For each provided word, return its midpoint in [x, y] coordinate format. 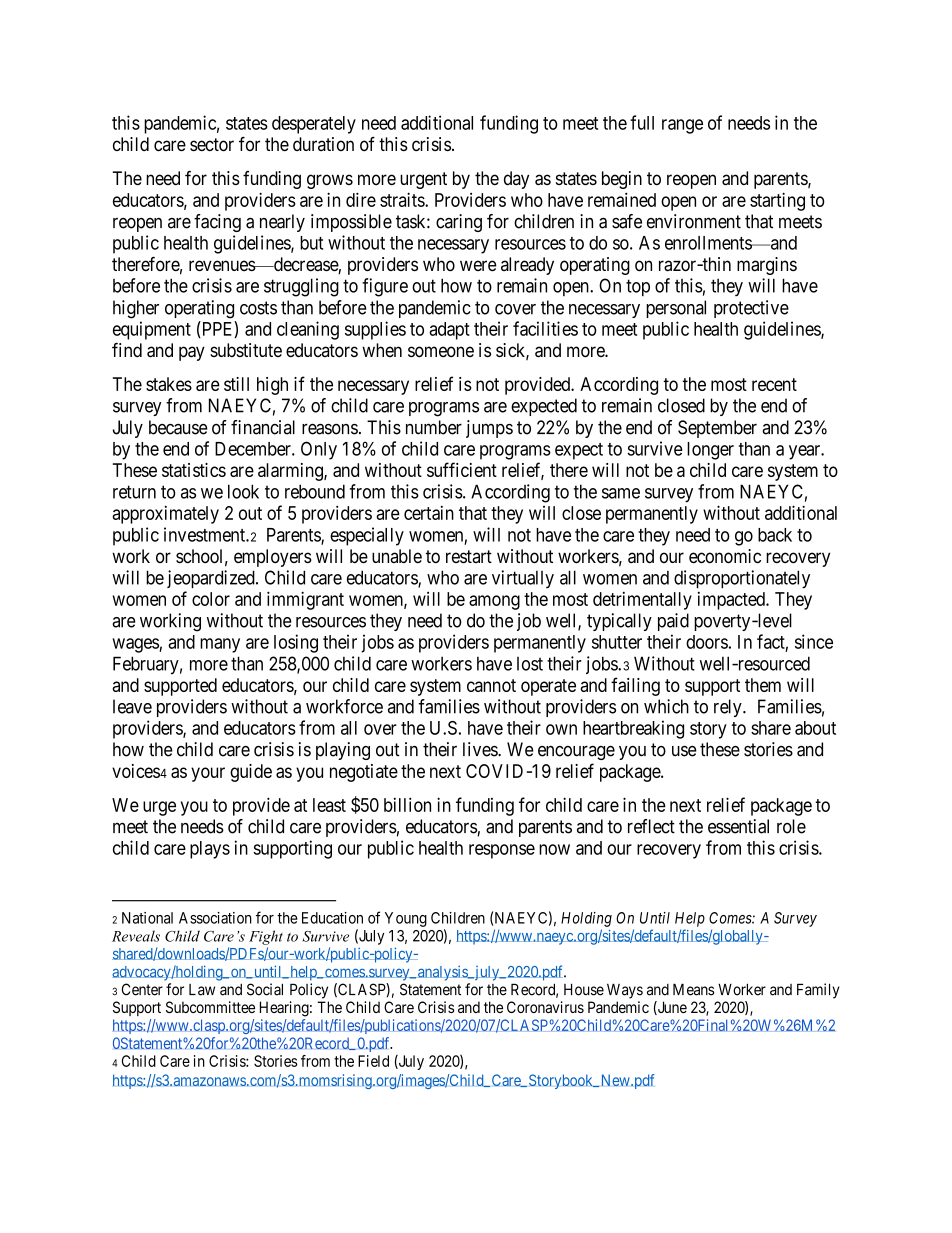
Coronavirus [545, 1007]
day [516, 180]
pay [192, 353]
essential [738, 826]
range [682, 126]
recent [774, 384]
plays [210, 850]
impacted [732, 601]
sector [212, 145]
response [502, 851]
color [211, 599]
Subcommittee [210, 1007]
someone [441, 351]
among [494, 602]
